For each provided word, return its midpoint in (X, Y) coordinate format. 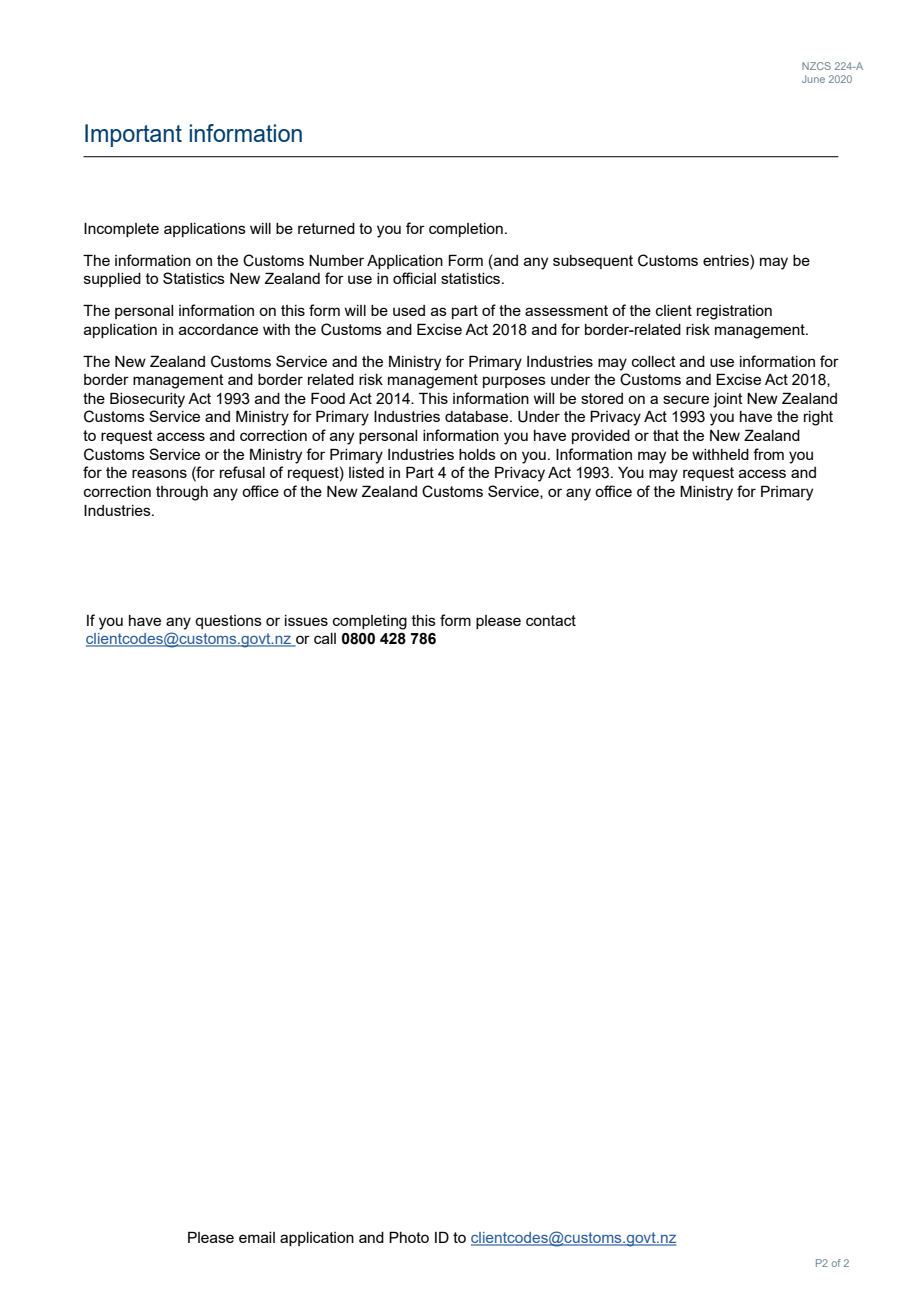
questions (228, 622)
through (182, 493)
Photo (409, 1237)
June (813, 79)
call (325, 638)
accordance (218, 329)
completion (466, 230)
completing (370, 622)
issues (306, 620)
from (768, 454)
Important (133, 135)
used (409, 310)
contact (551, 620)
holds (477, 454)
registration (734, 312)
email (257, 1237)
